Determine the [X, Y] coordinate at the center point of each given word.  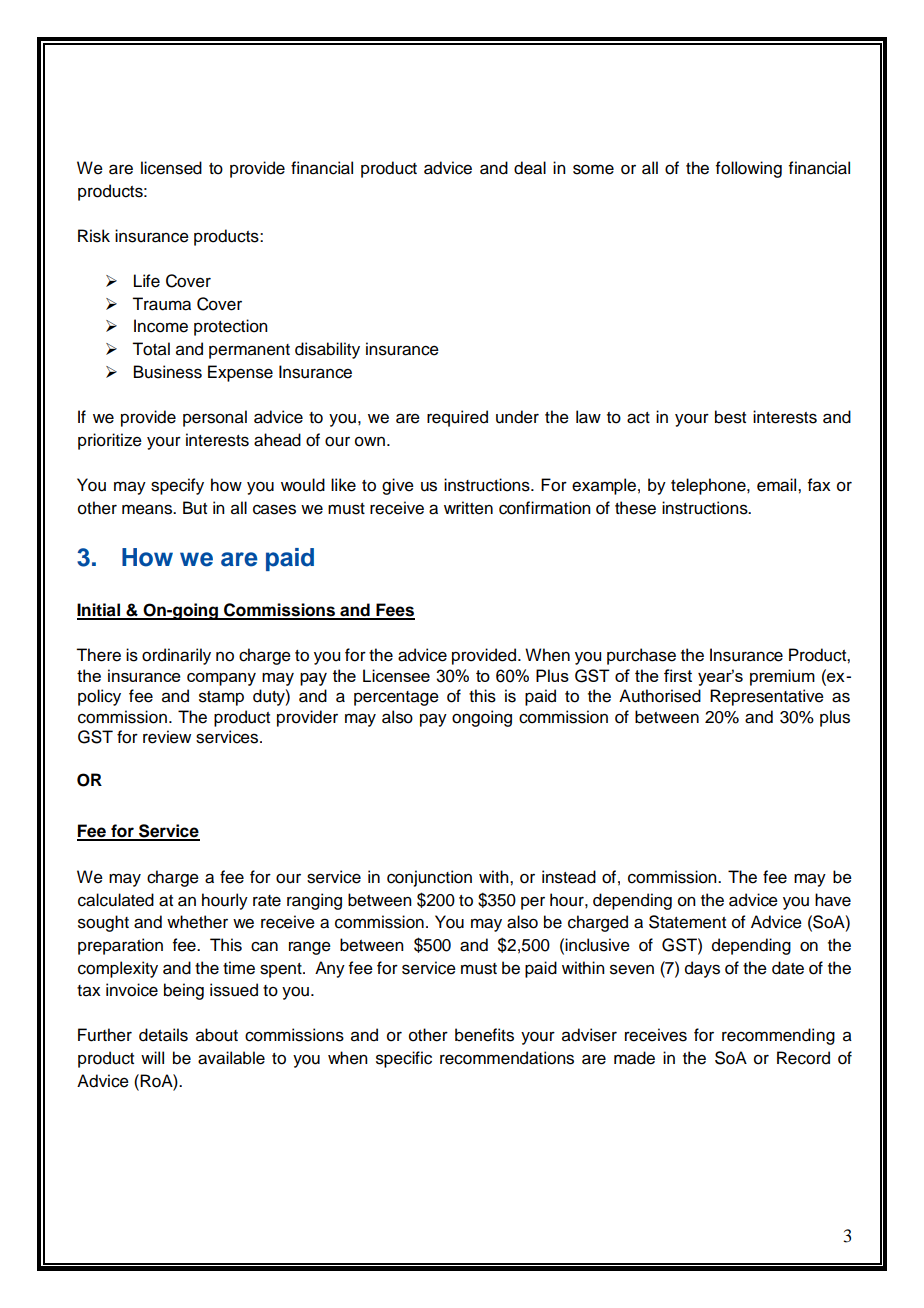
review [167, 737]
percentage [396, 698]
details [163, 1035]
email [778, 485]
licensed [171, 168]
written [468, 508]
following [749, 169]
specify [177, 486]
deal [530, 168]
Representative [767, 697]
